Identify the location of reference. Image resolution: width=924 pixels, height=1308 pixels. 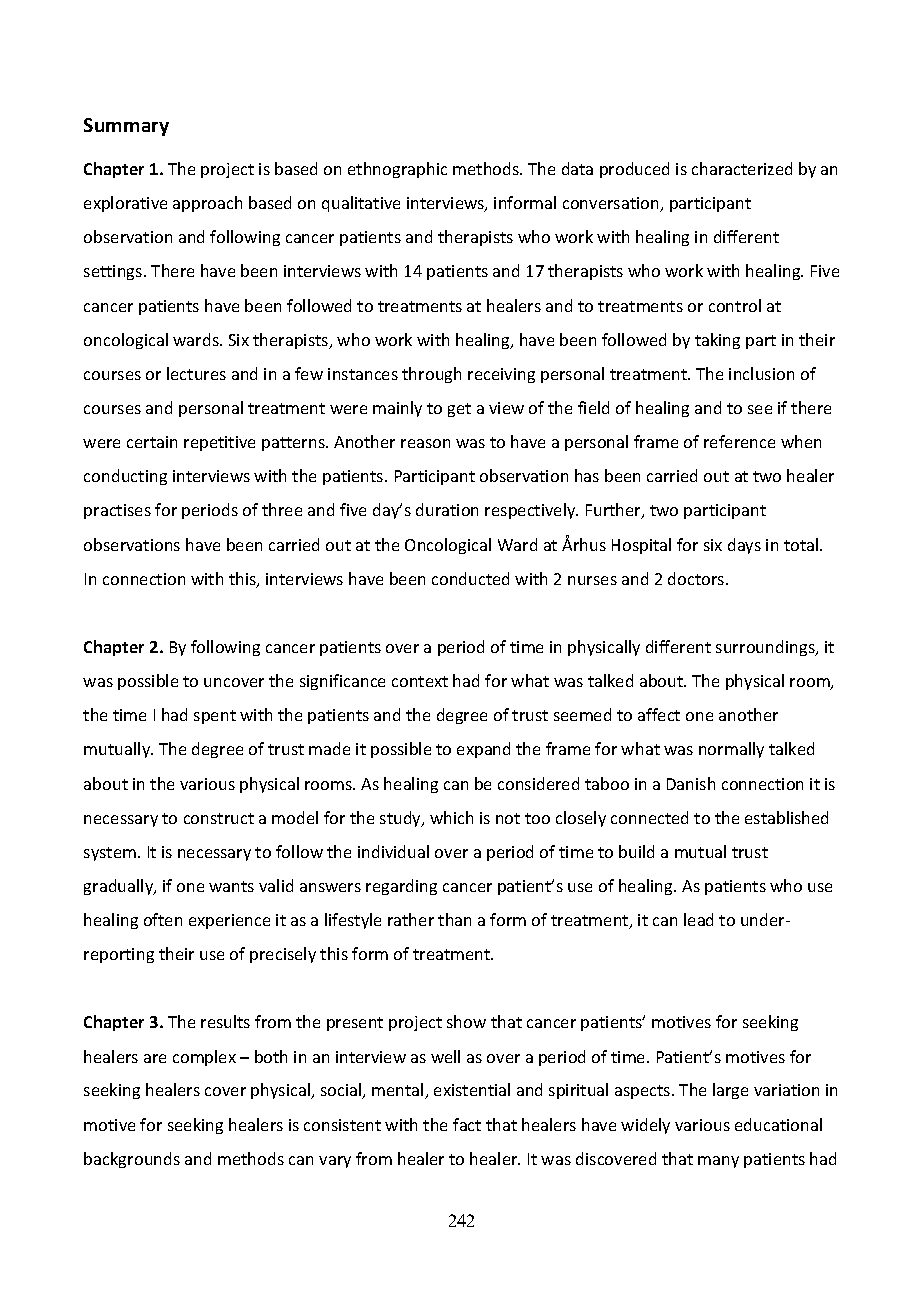
(739, 441).
